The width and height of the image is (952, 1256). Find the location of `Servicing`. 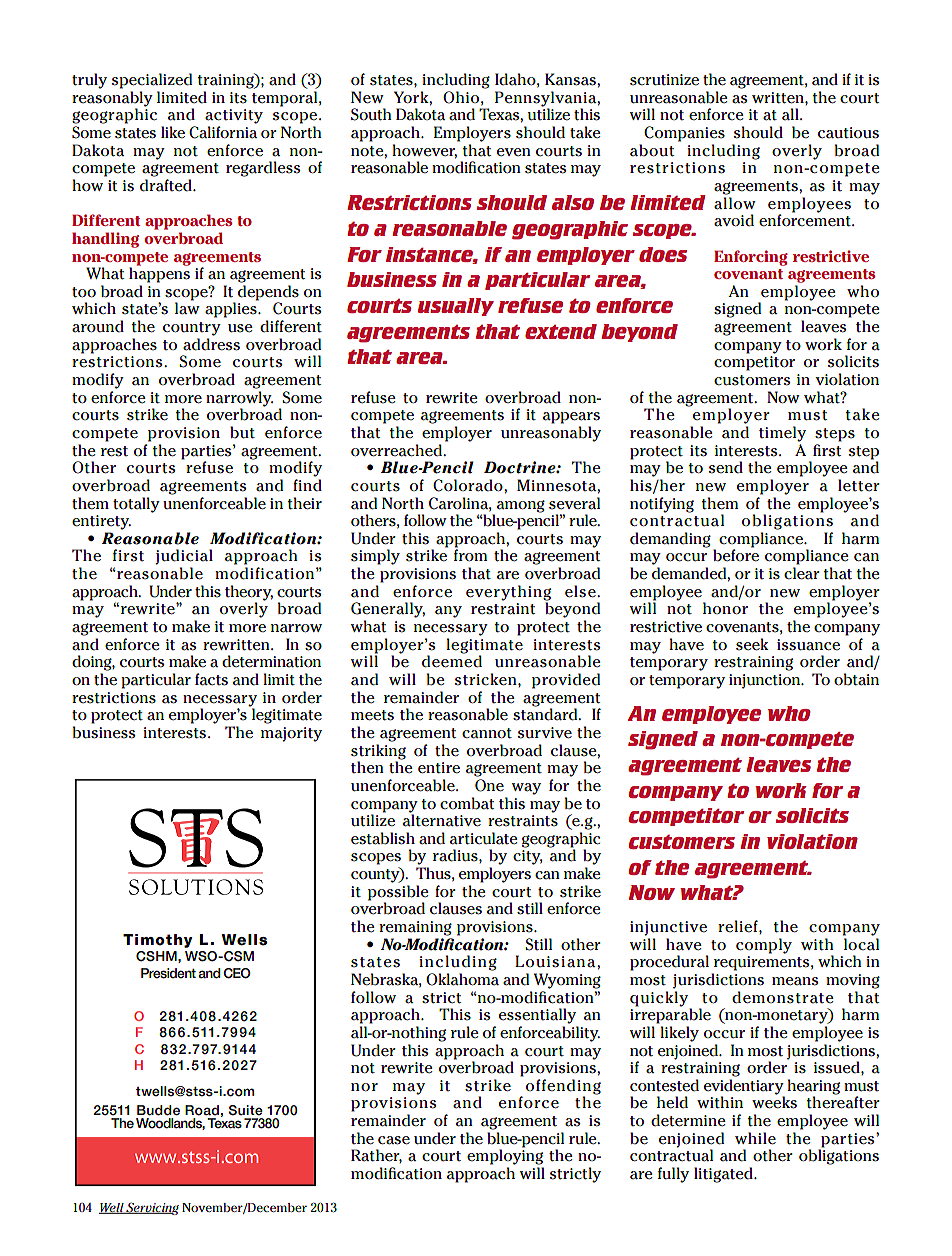

Servicing is located at coordinates (152, 1208).
